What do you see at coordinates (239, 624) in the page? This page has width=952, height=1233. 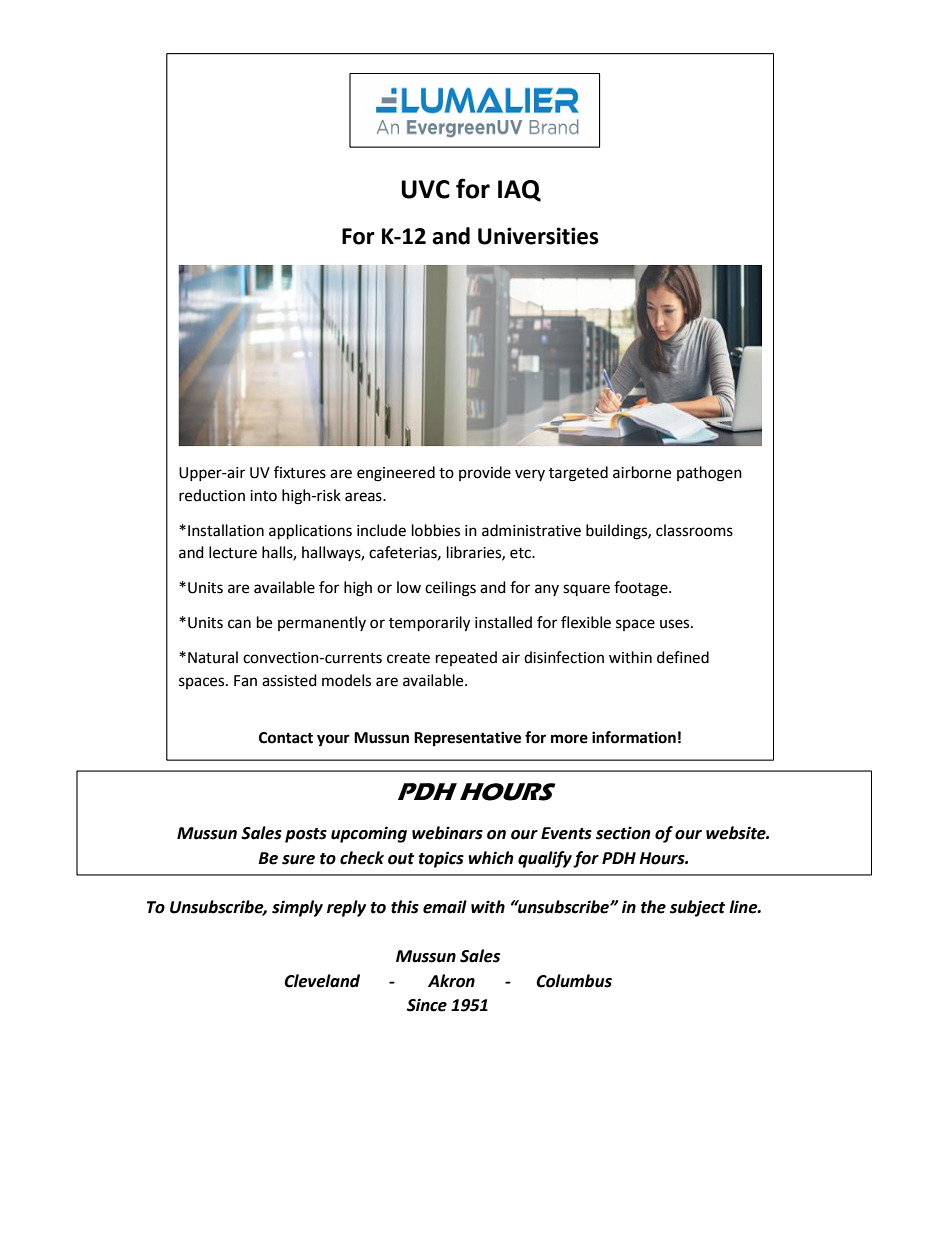 I see `can` at bounding box center [239, 624].
